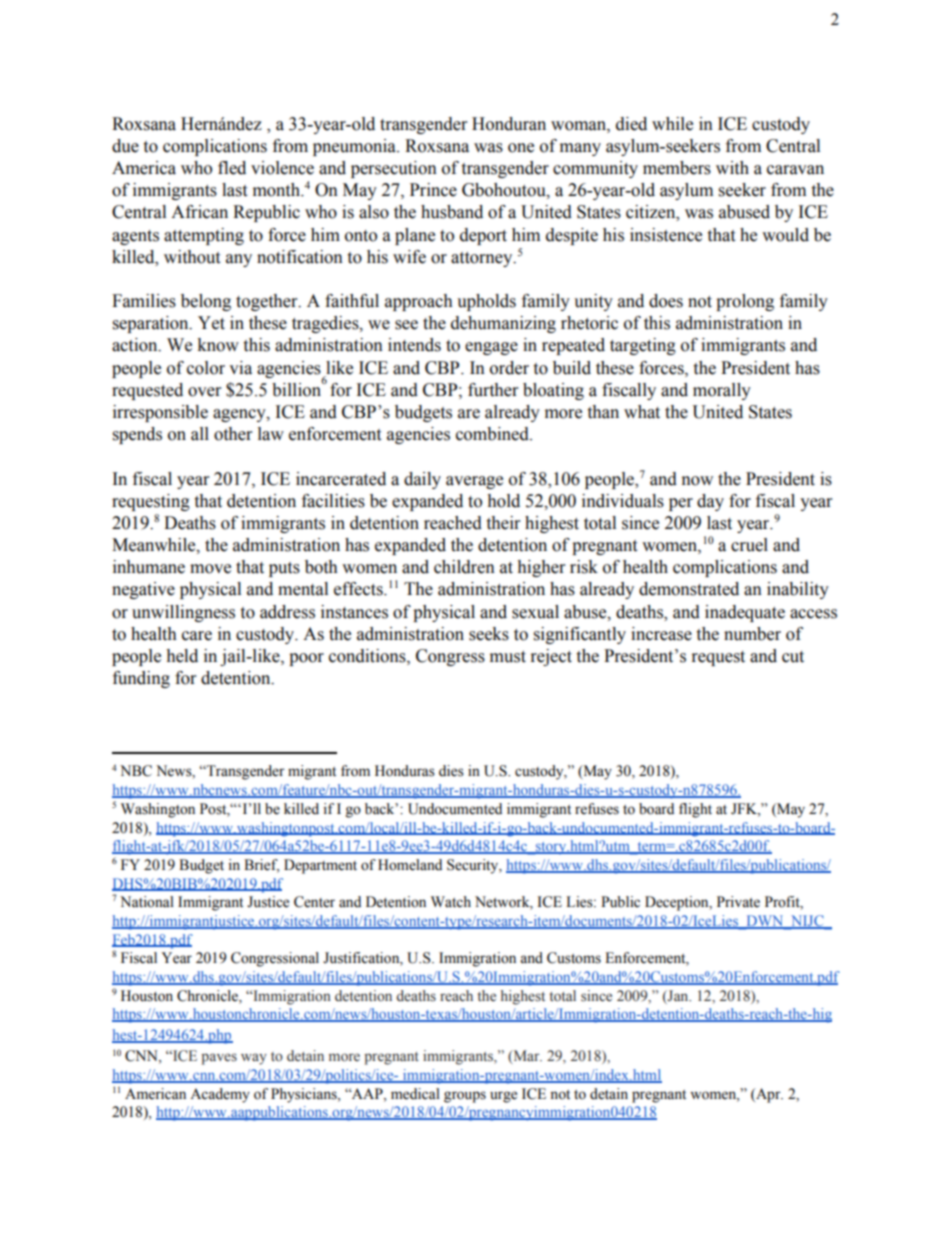 This image has height=1233, width=952. Describe the element at coordinates (745, 302) in the image. I see `prolong` at that location.
